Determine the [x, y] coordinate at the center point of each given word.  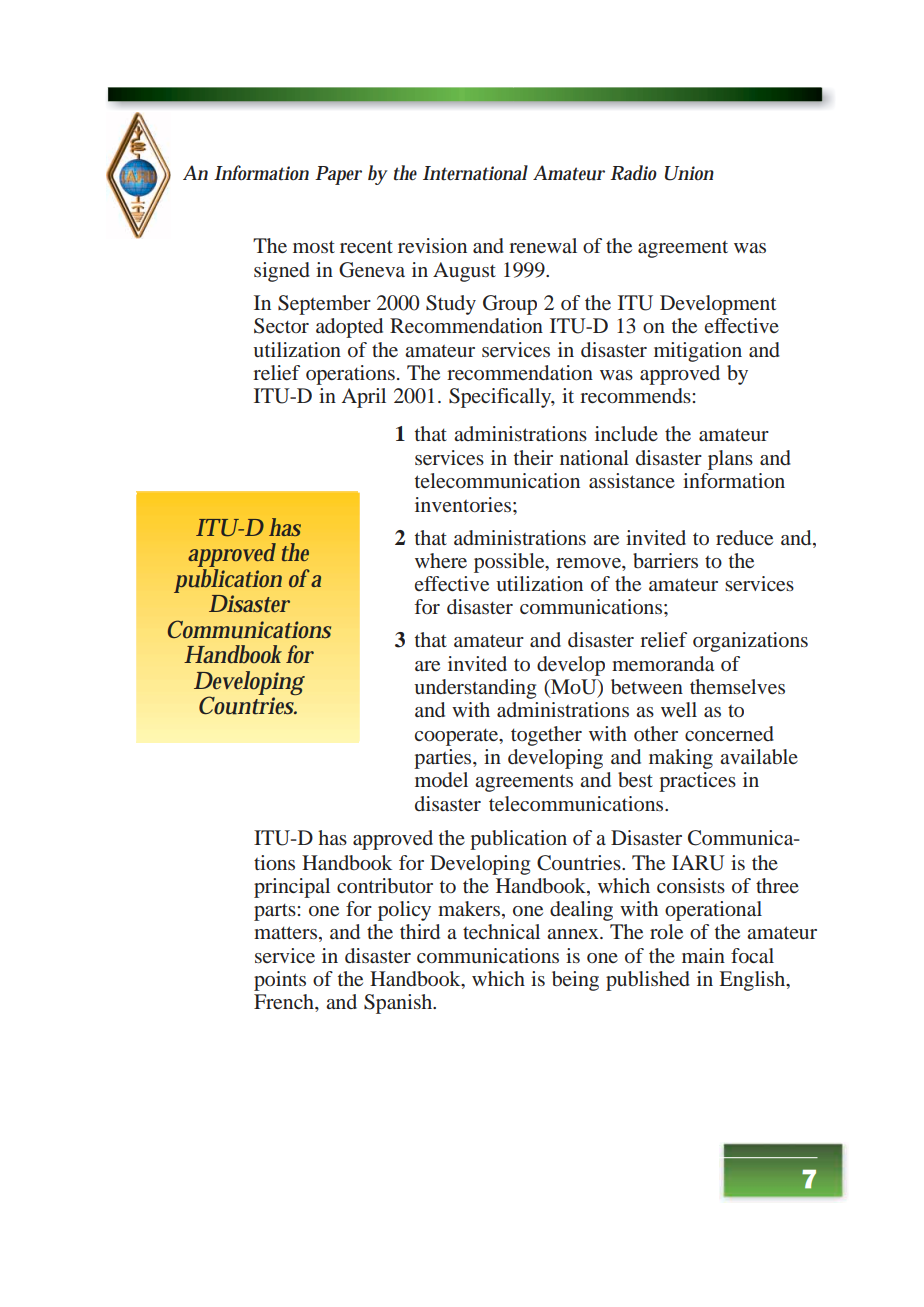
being [575, 981]
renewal [543, 245]
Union [689, 173]
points [280, 981]
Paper [338, 175]
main [703, 955]
